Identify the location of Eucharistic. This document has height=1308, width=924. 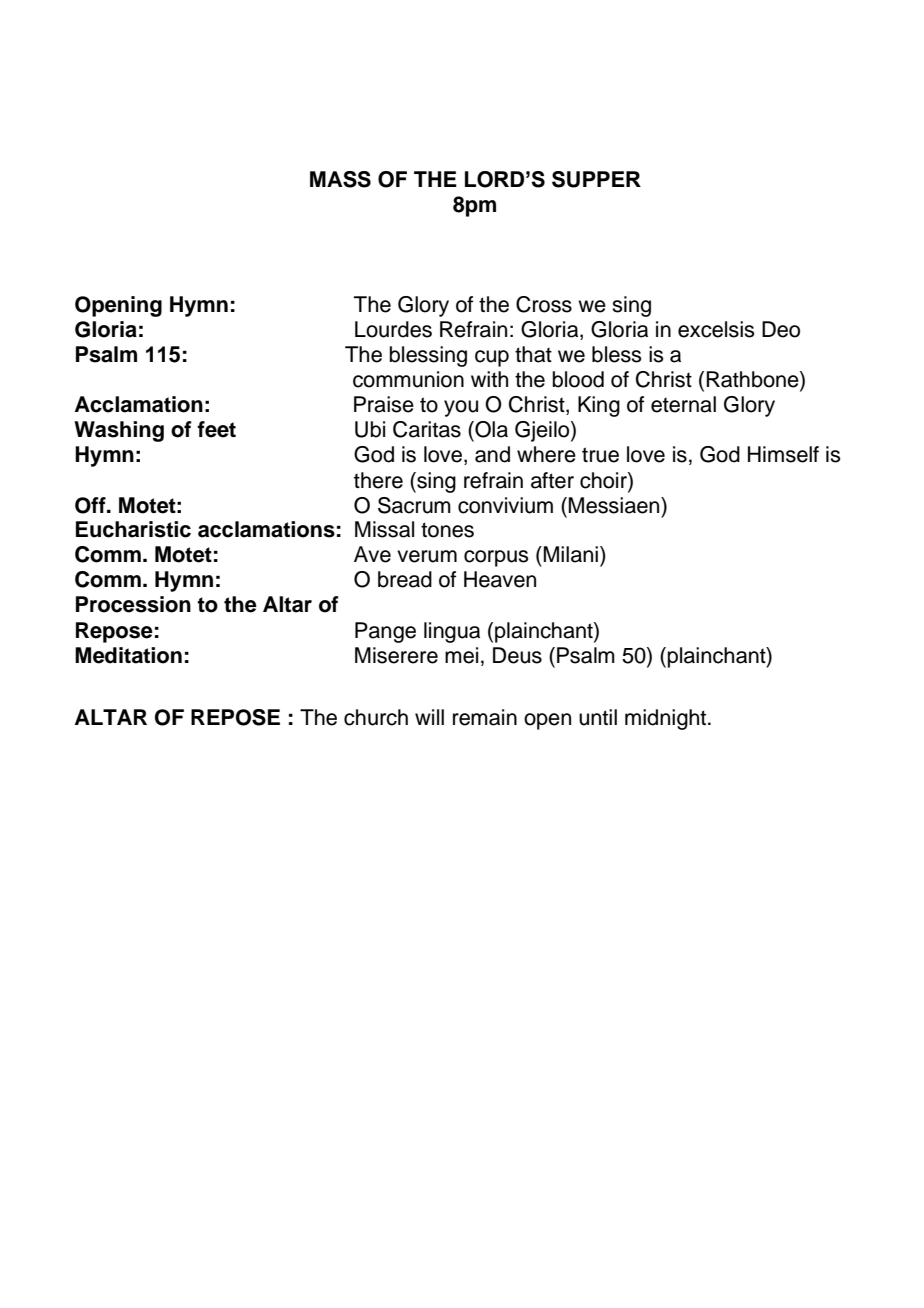
(133, 529).
